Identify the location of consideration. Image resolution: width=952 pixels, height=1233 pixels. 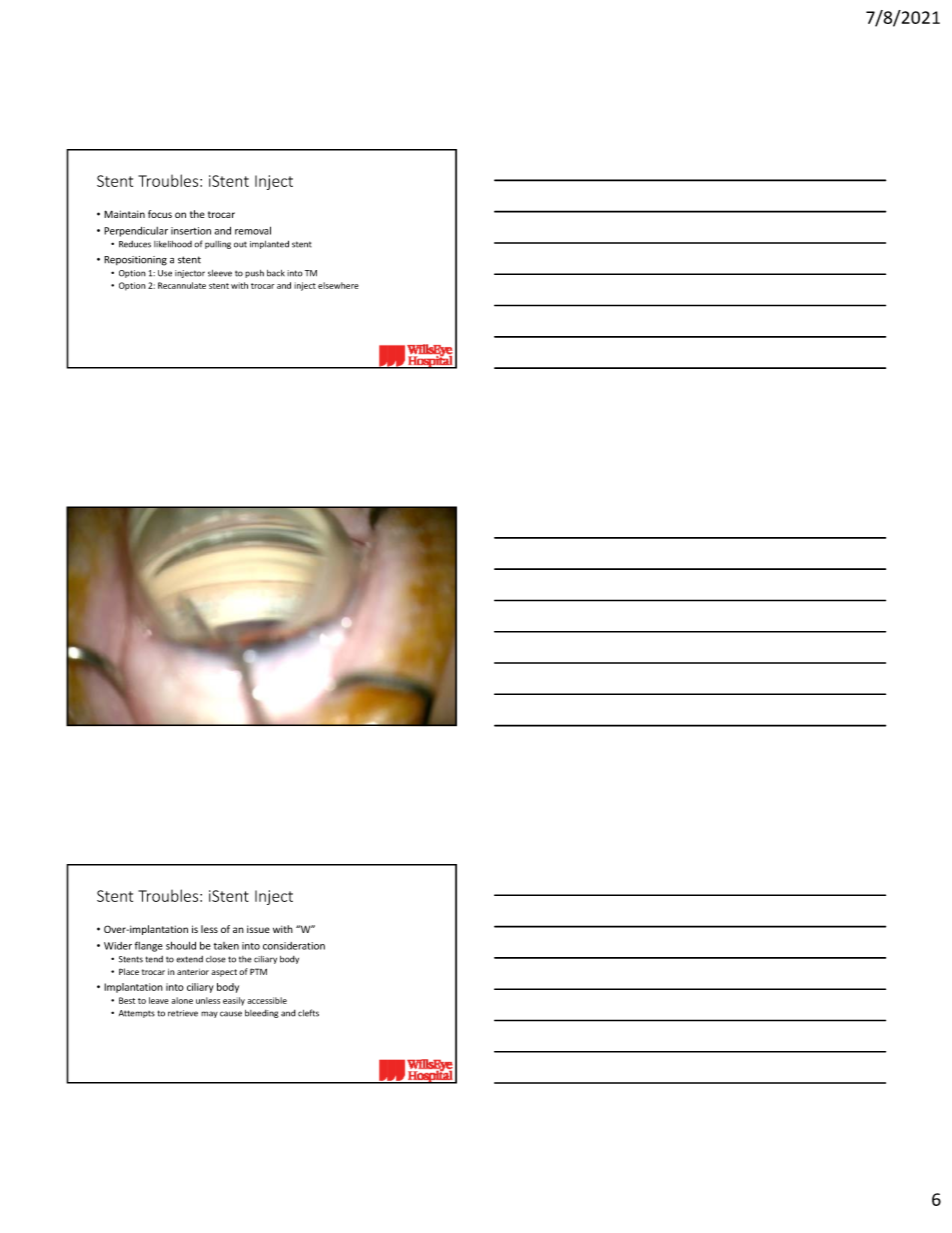
(294, 946).
